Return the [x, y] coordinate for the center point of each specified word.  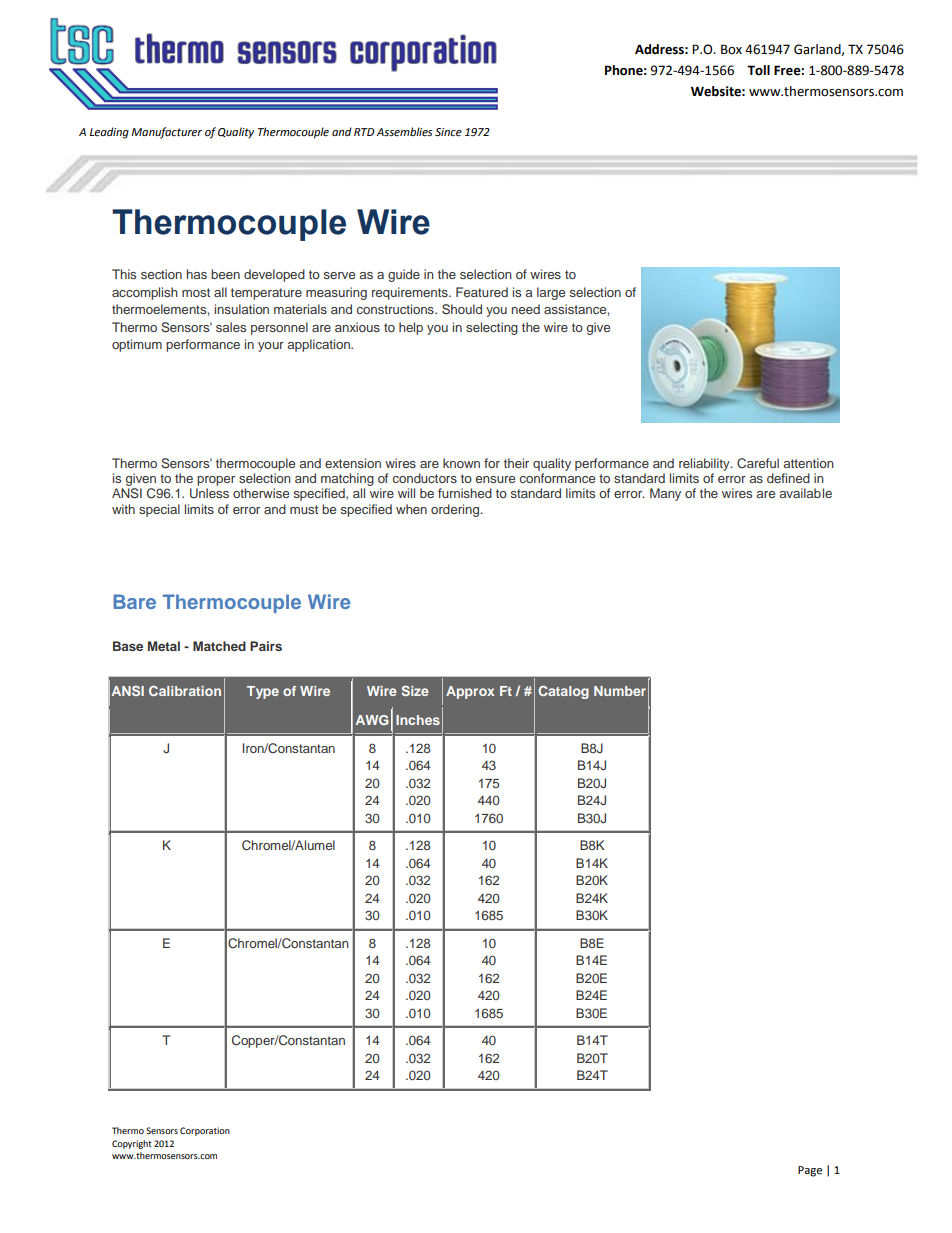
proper [216, 481]
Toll [758, 70]
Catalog [563, 692]
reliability [705, 464]
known [461, 463]
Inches [418, 720]
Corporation [205, 1131]
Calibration [185, 691]
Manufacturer [166, 133]
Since [448, 132]
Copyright [132, 1144]
